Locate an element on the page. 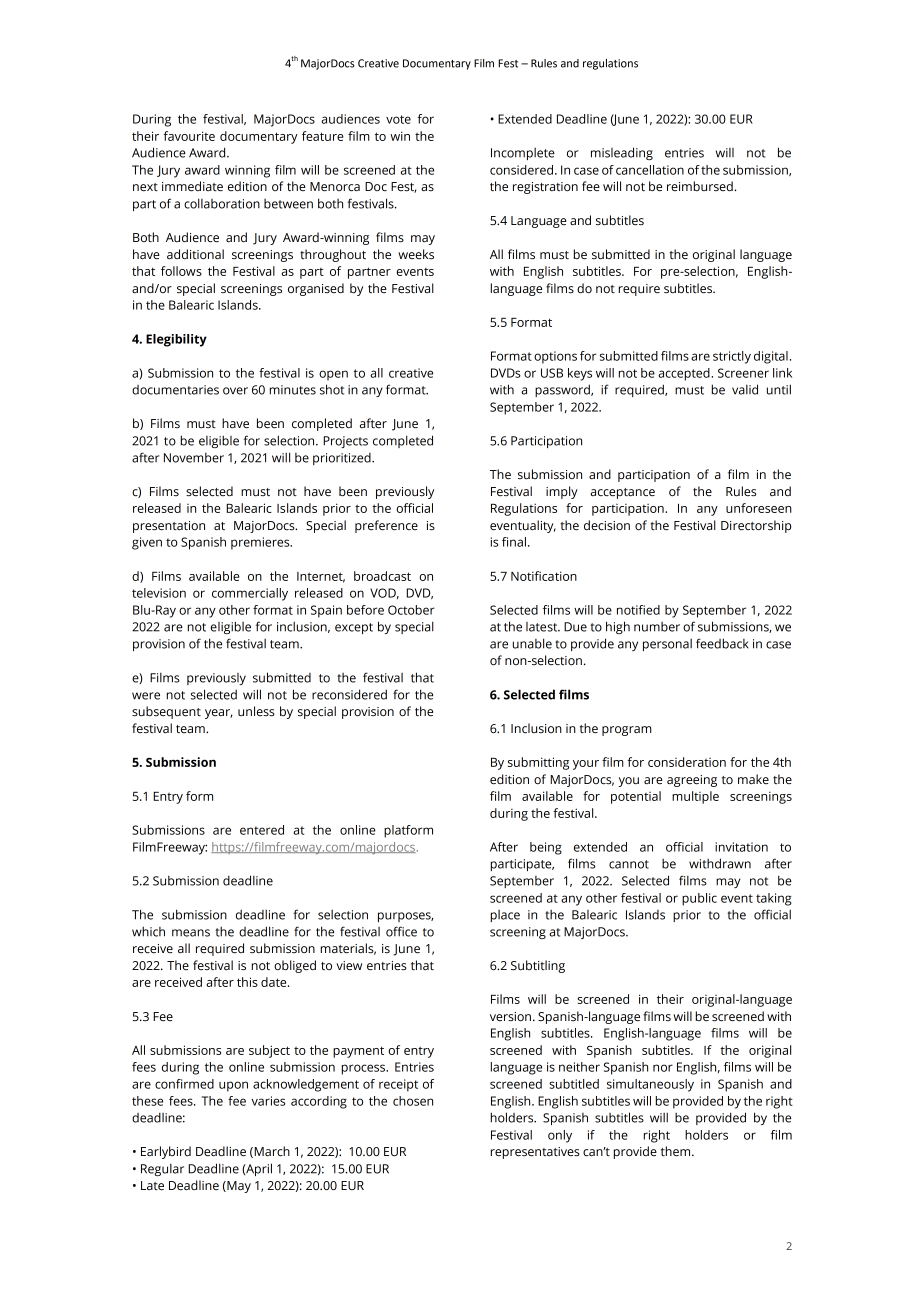 The height and width of the document is (1308, 924). multiple is located at coordinates (695, 797).
